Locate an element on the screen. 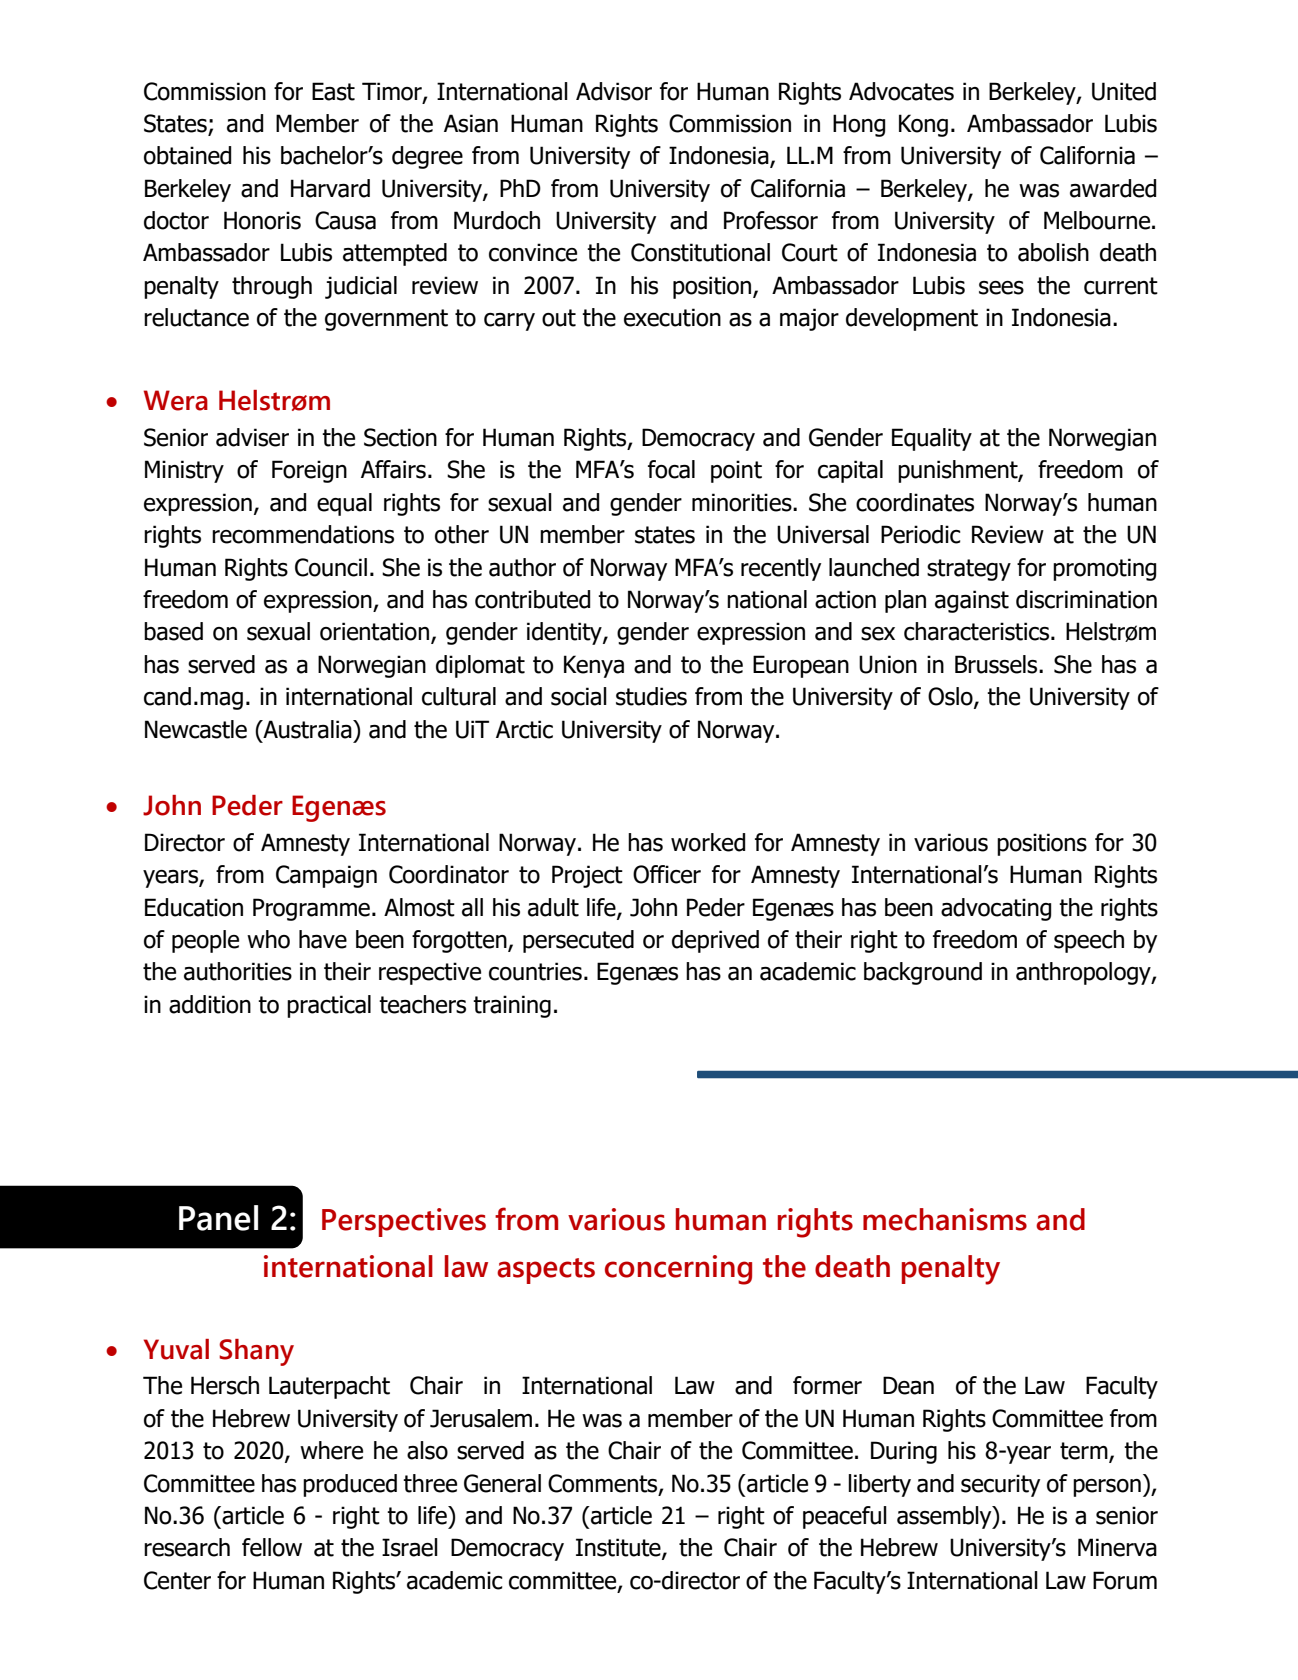 Image resolution: width=1298 pixels, height=1680 pixels. coordinates is located at coordinates (915, 502).
